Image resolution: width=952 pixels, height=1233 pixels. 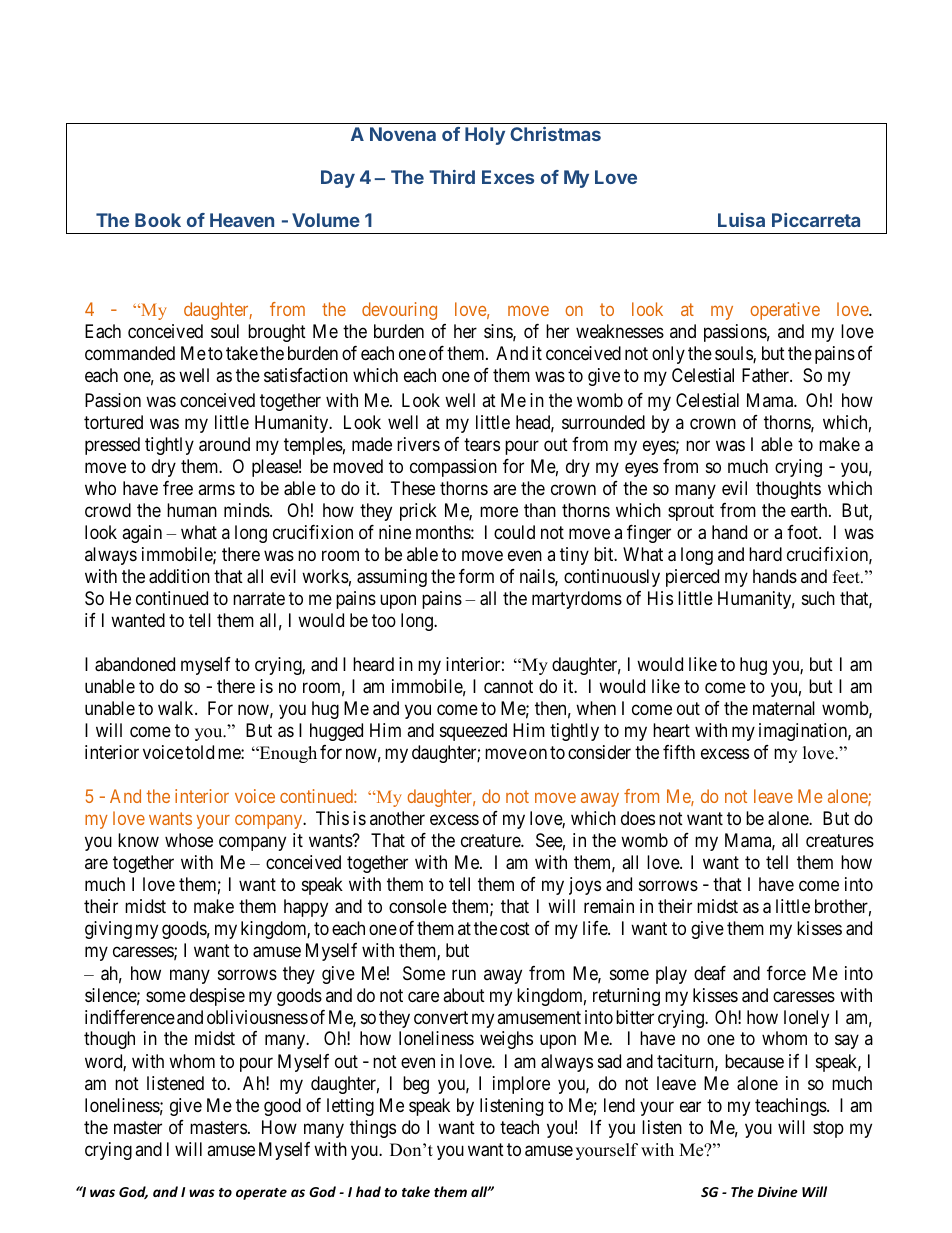 I want to click on cannot, so click(x=508, y=687).
